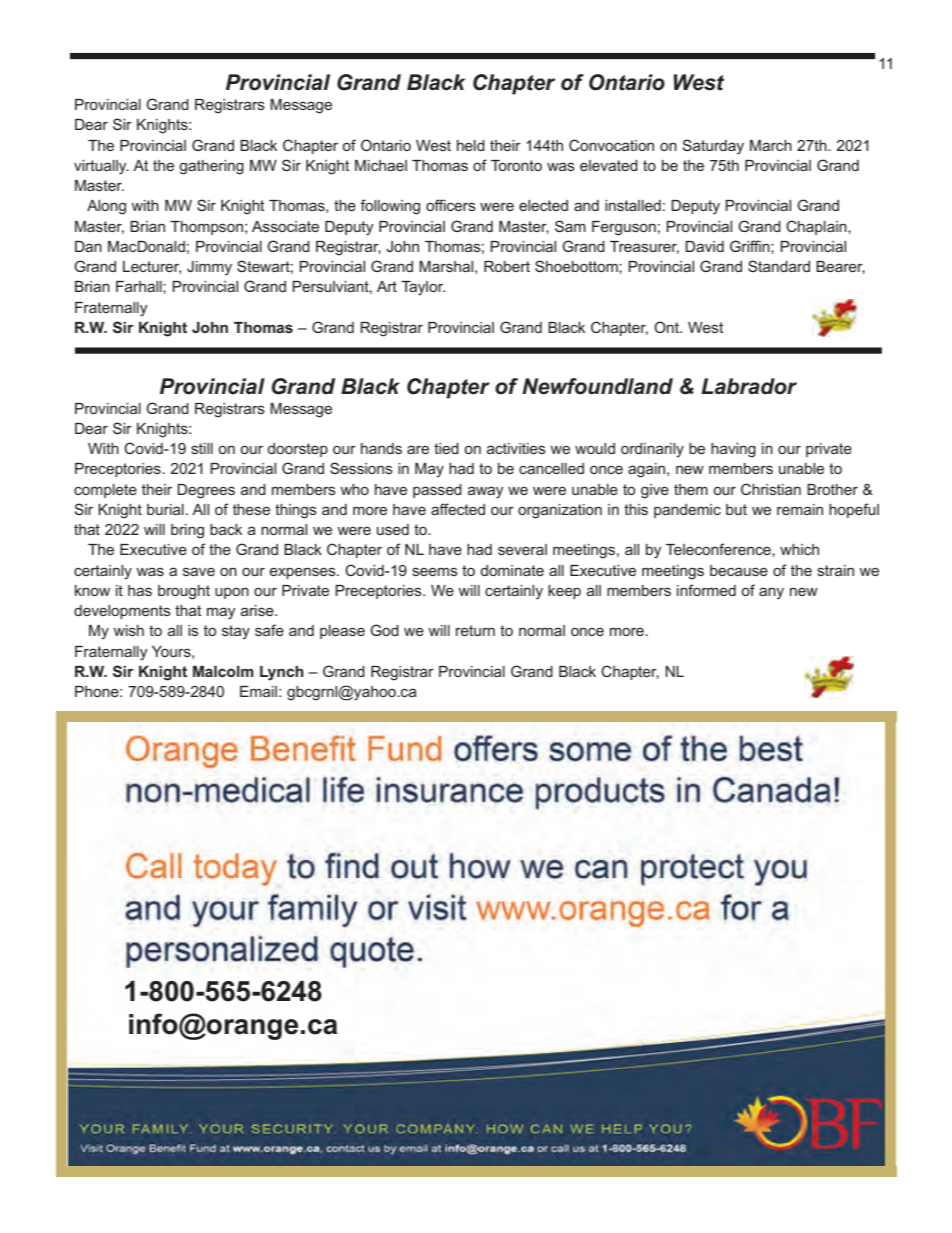 This image has height=1233, width=952. I want to click on any, so click(771, 593).
